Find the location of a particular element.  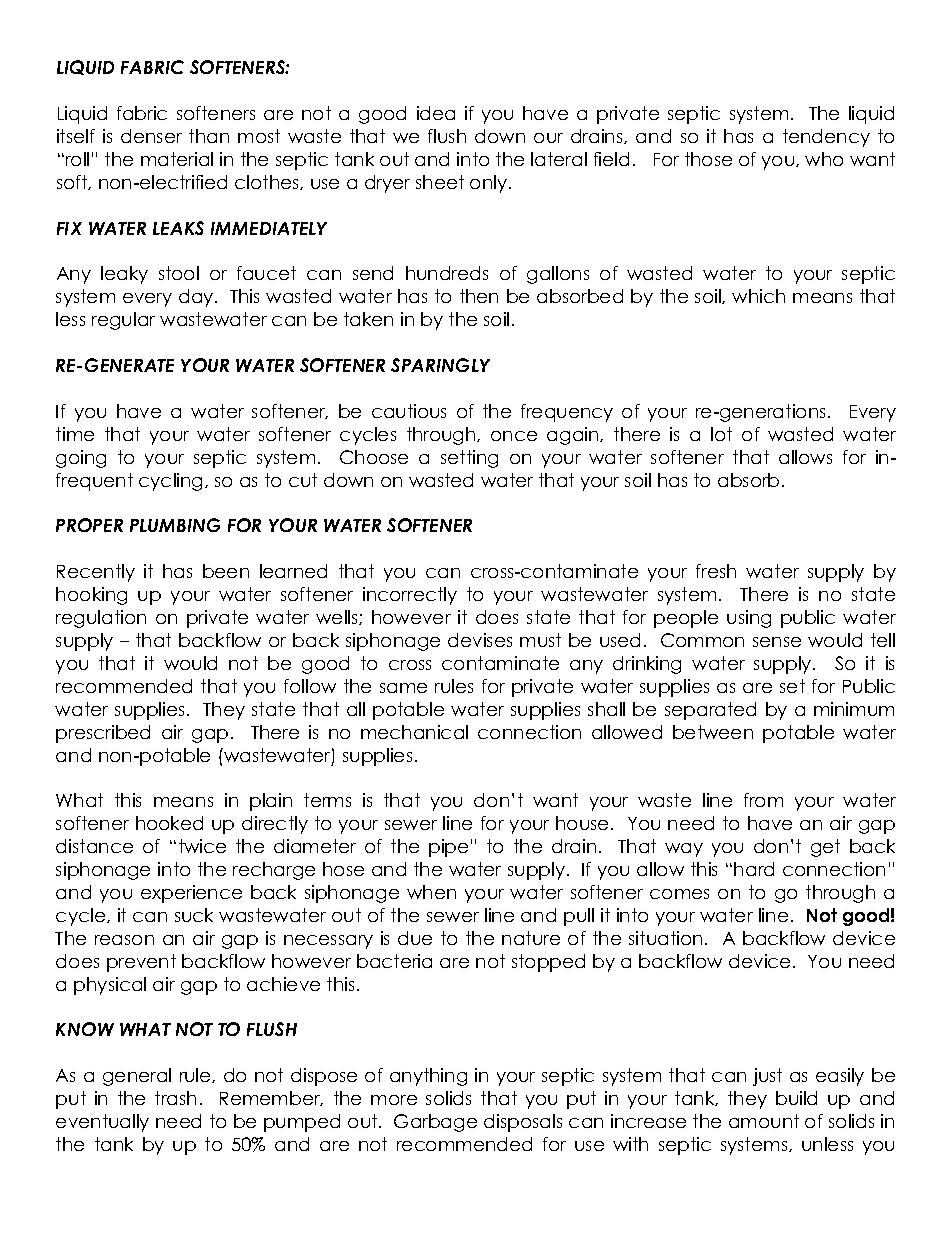

amount is located at coordinates (764, 1121).
